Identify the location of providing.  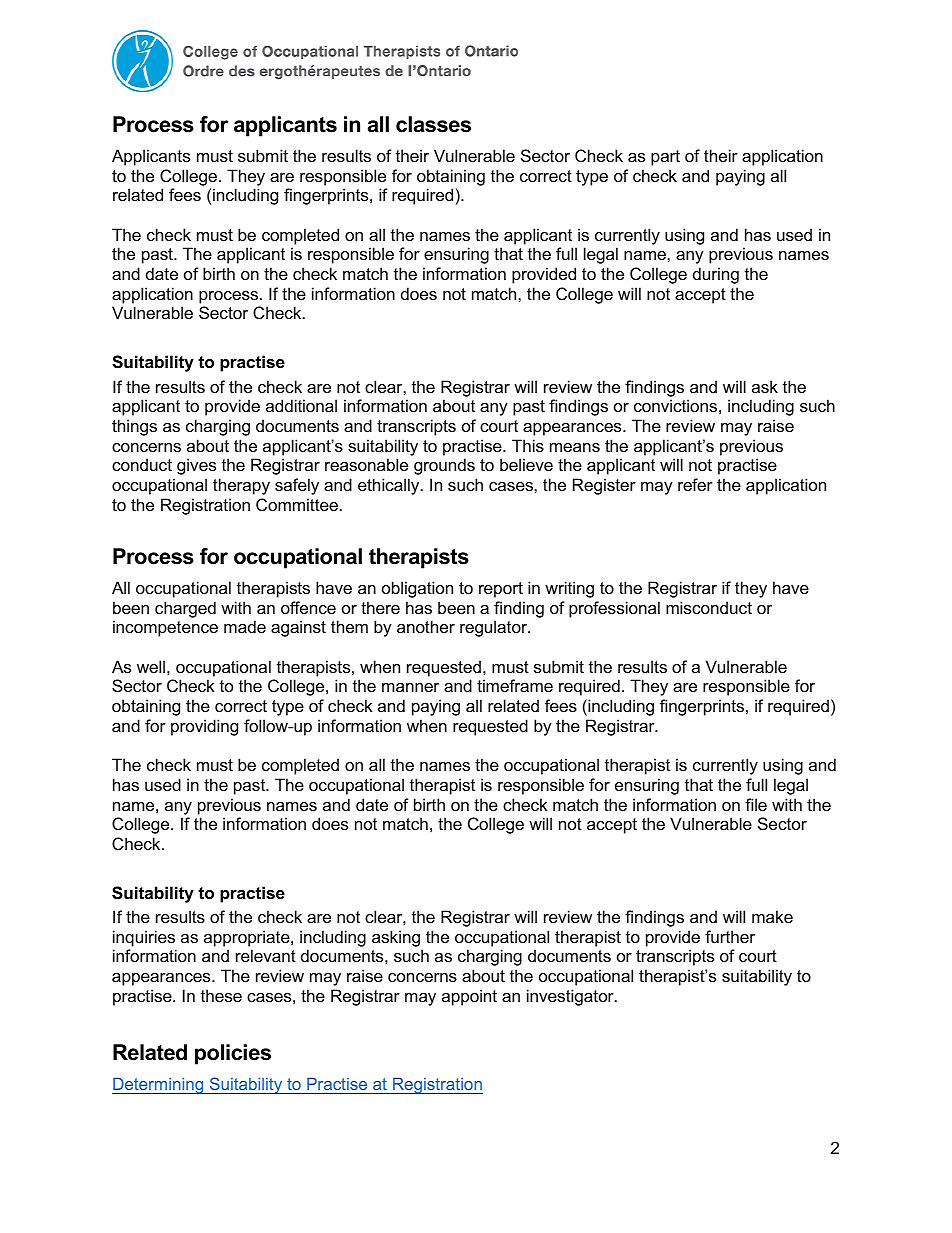
(204, 727).
